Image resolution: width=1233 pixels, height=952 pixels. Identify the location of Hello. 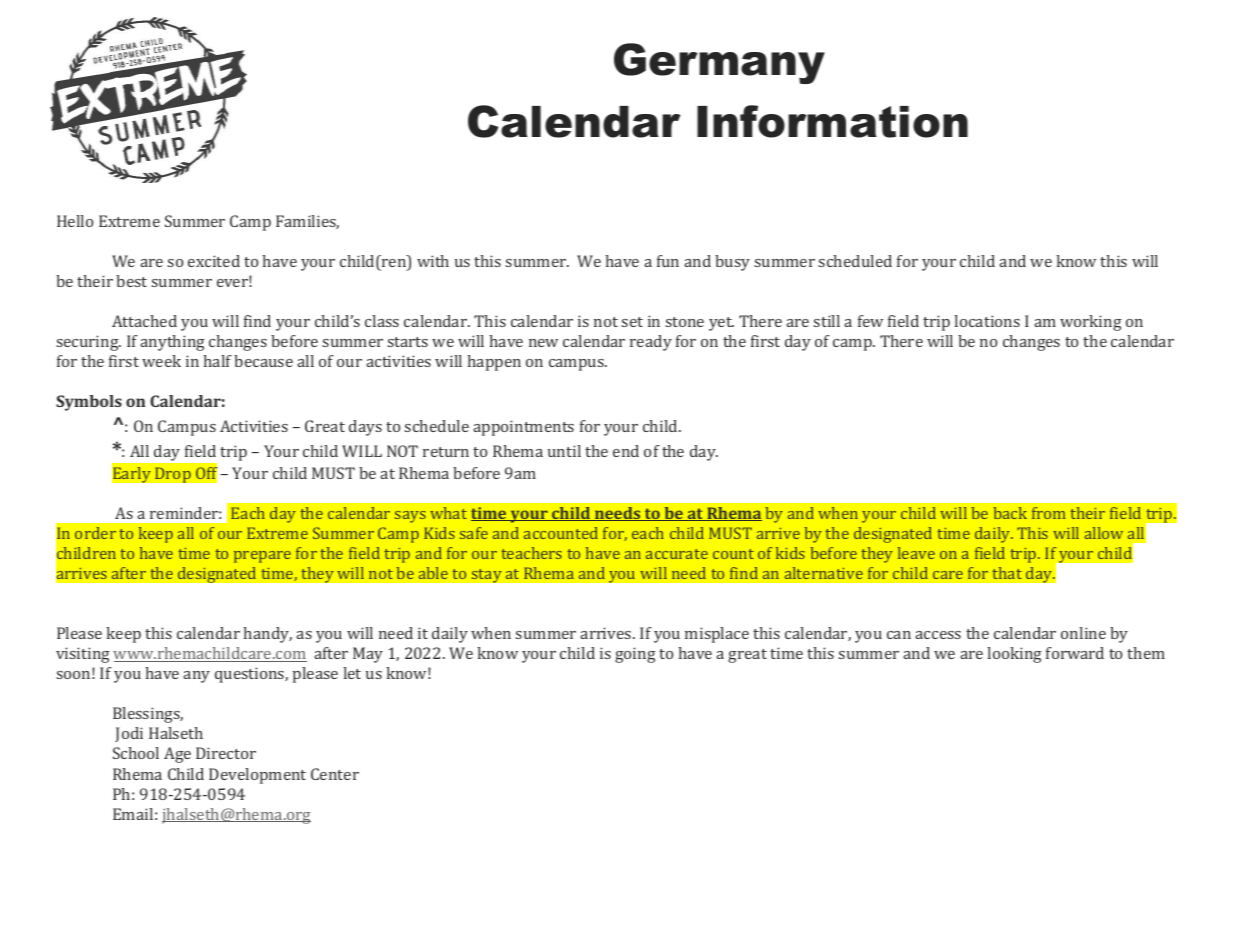
(75, 221).
